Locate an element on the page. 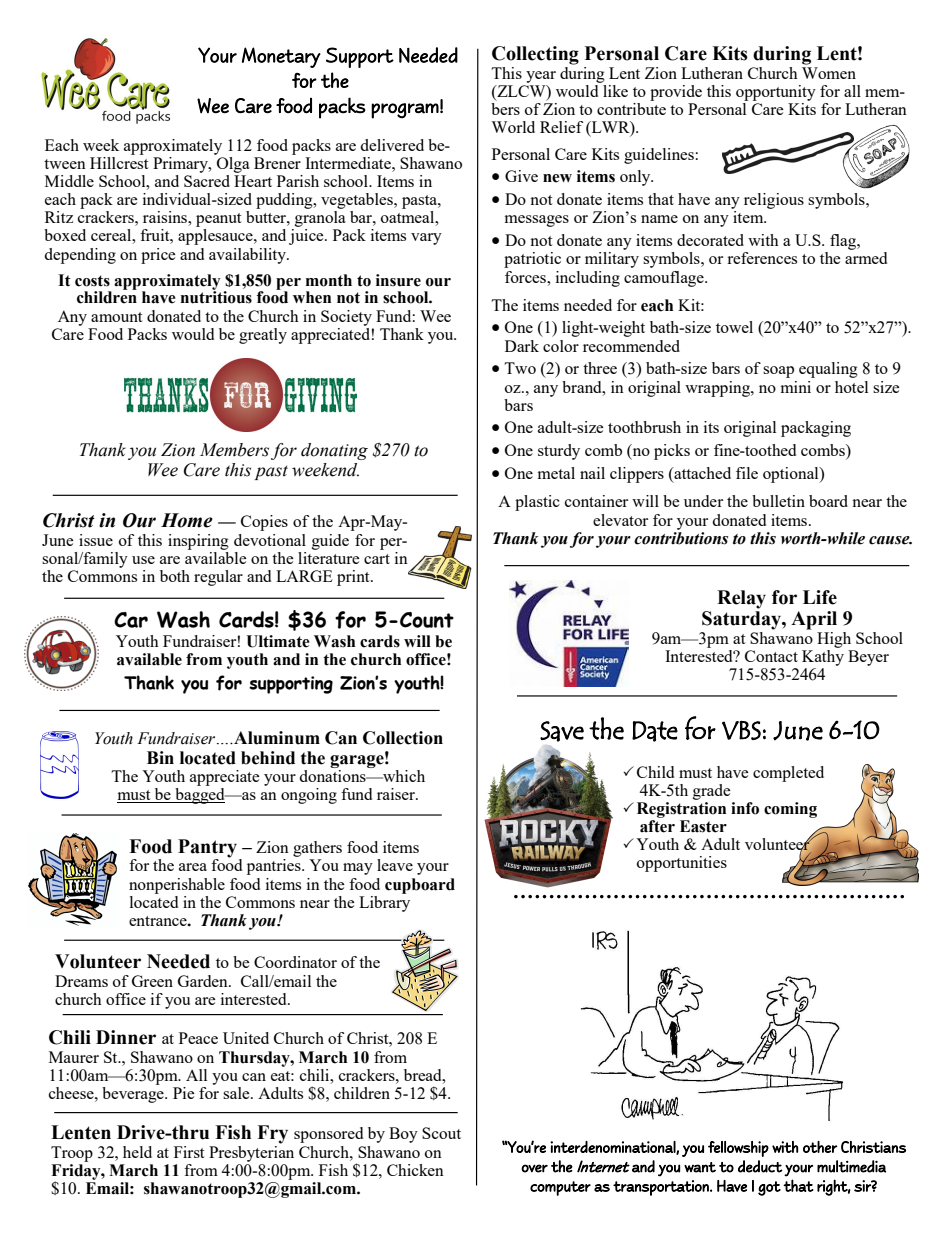  program is located at coordinates (405, 111).
